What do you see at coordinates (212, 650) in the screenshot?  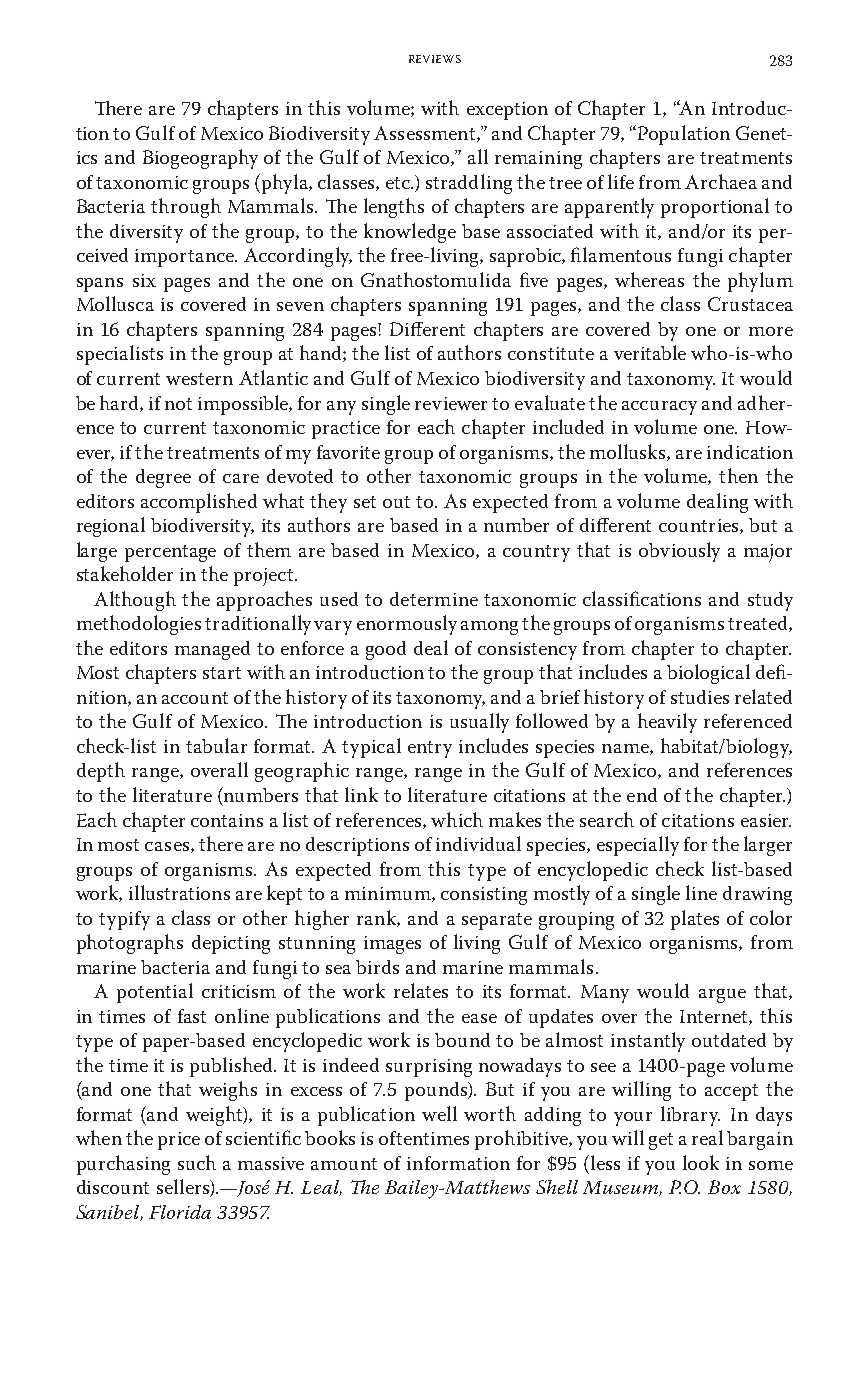 I see `managed` at bounding box center [212, 650].
